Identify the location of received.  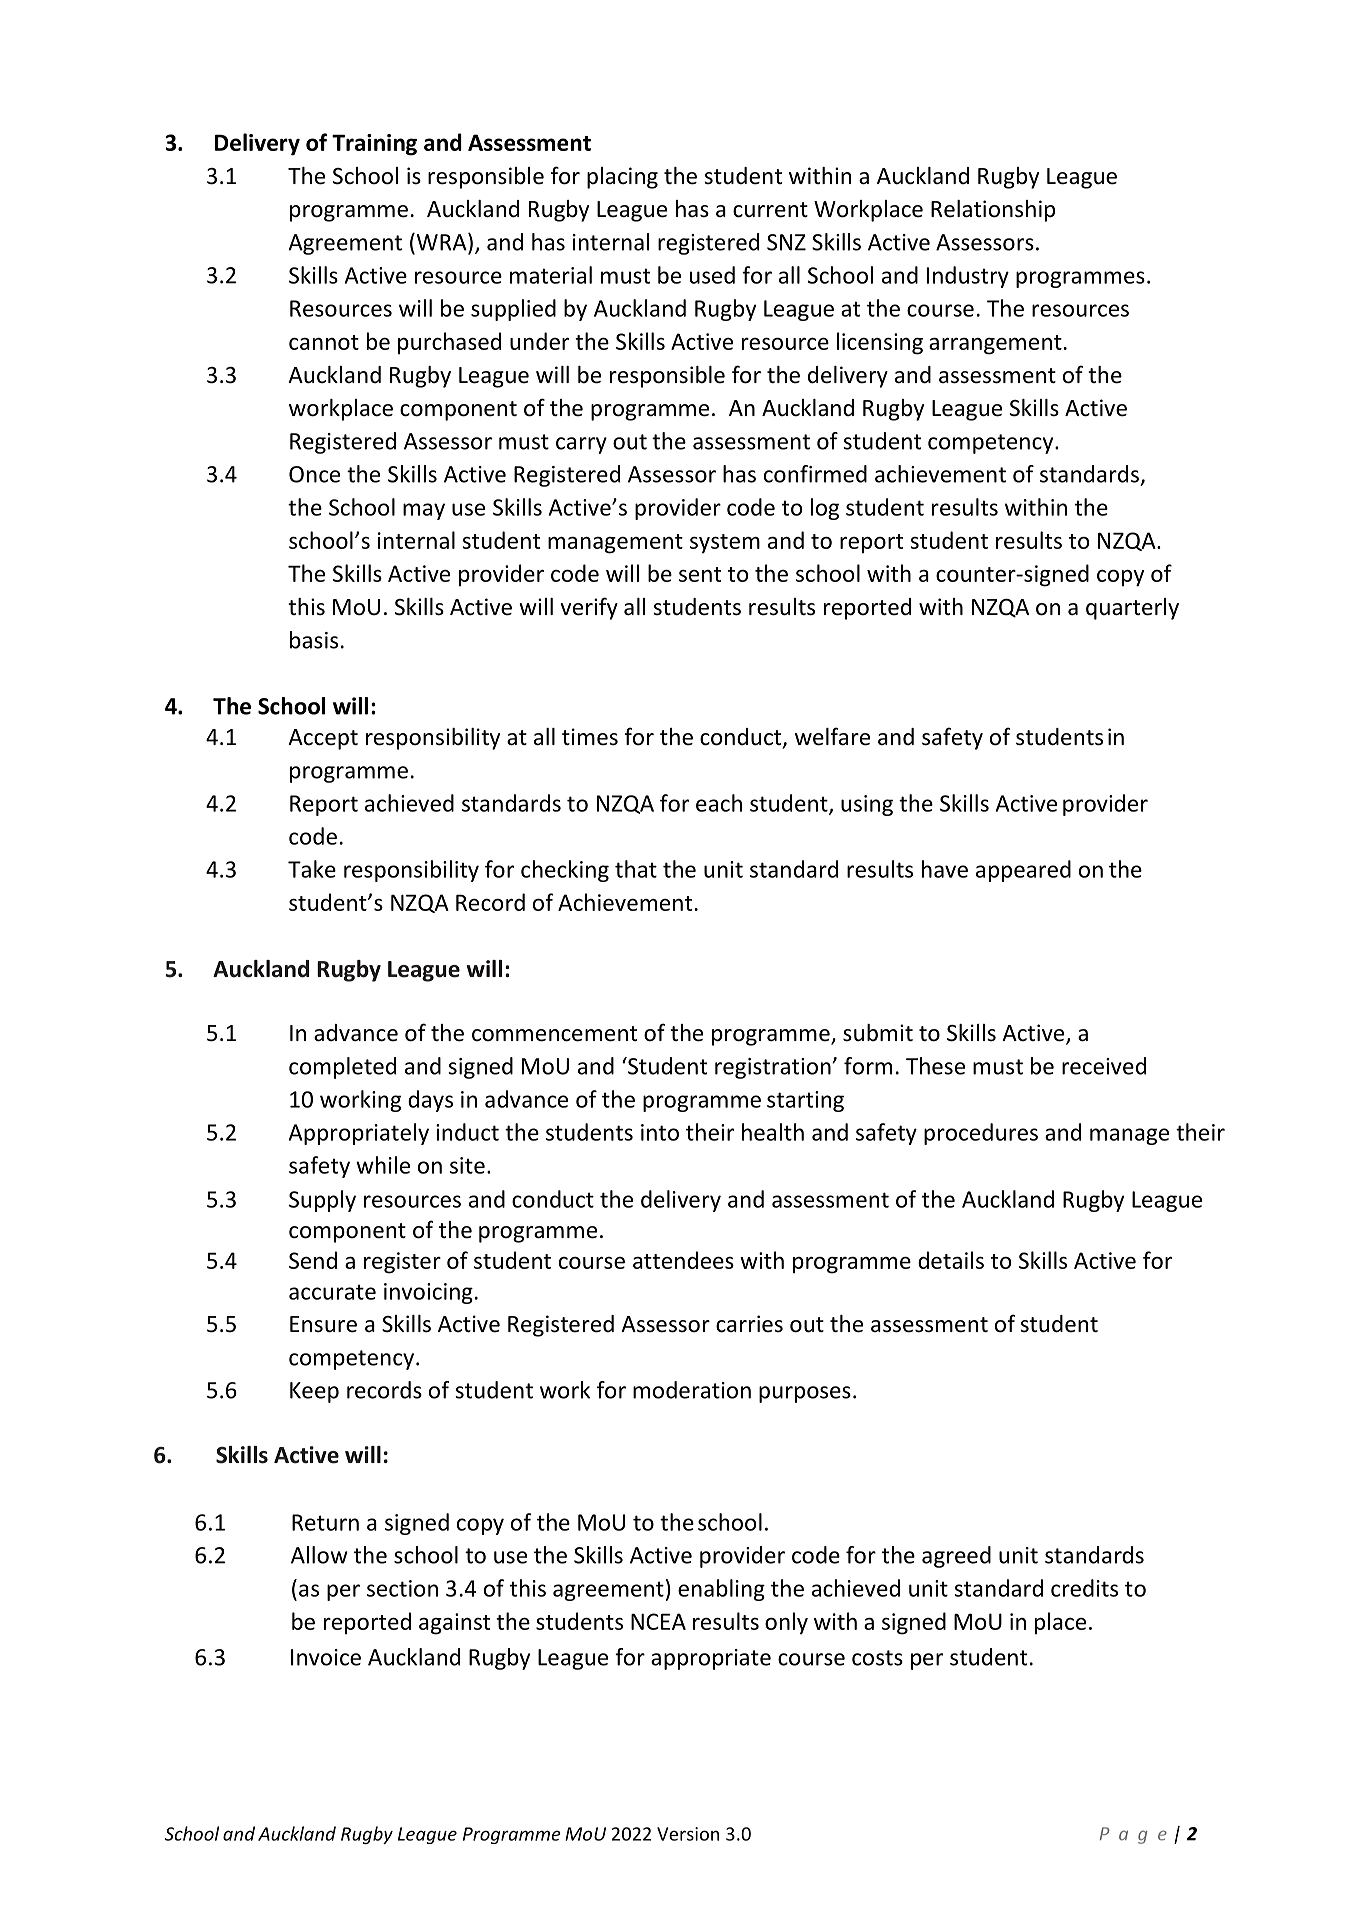
(1104, 1066).
